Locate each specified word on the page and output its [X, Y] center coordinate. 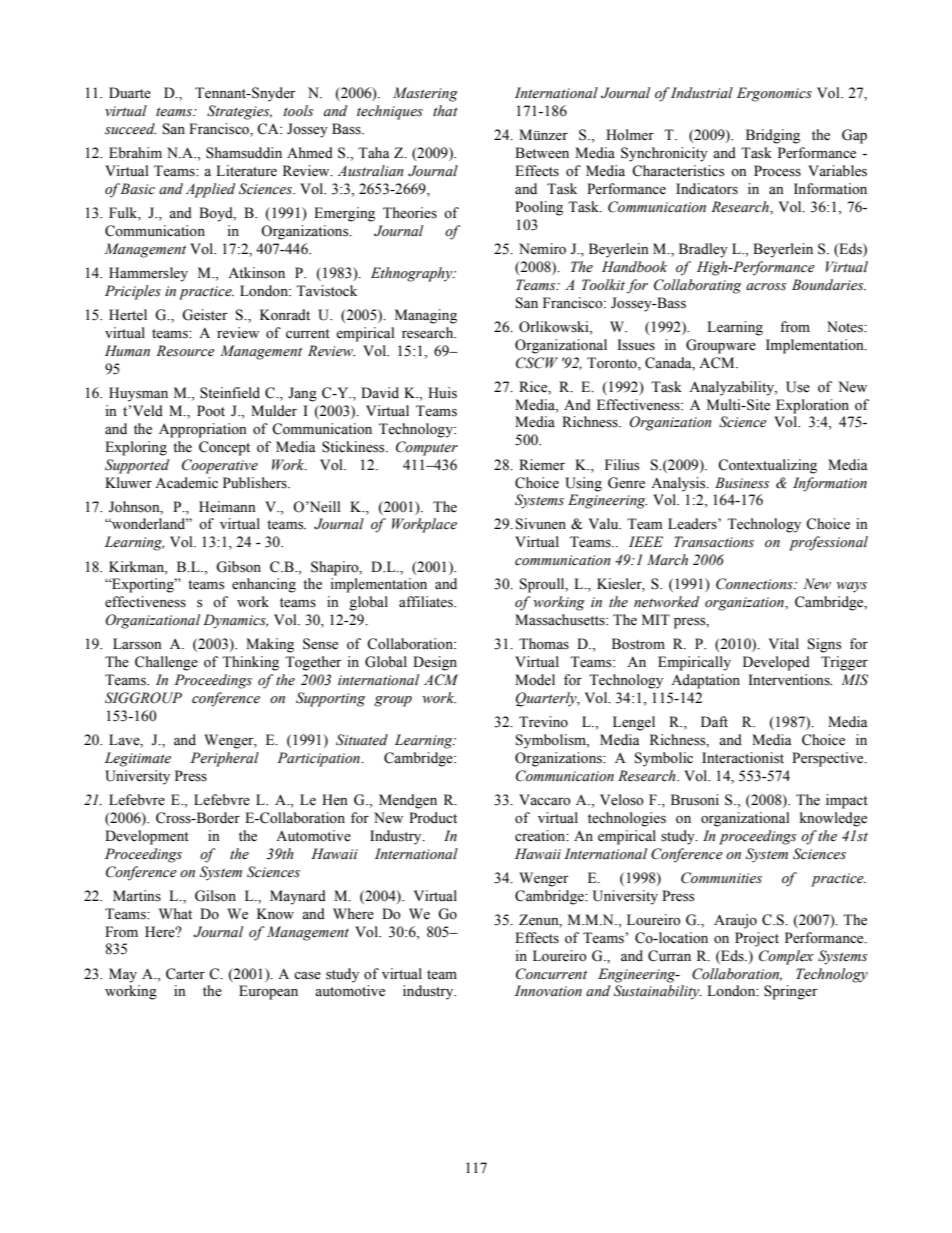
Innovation [548, 991]
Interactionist [743, 758]
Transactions [714, 542]
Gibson [238, 567]
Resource [185, 351]
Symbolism [552, 741]
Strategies [239, 112]
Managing [426, 316]
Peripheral [224, 759]
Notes [846, 327]
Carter [185, 974]
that [445, 110]
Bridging [773, 136]
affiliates [427, 602]
